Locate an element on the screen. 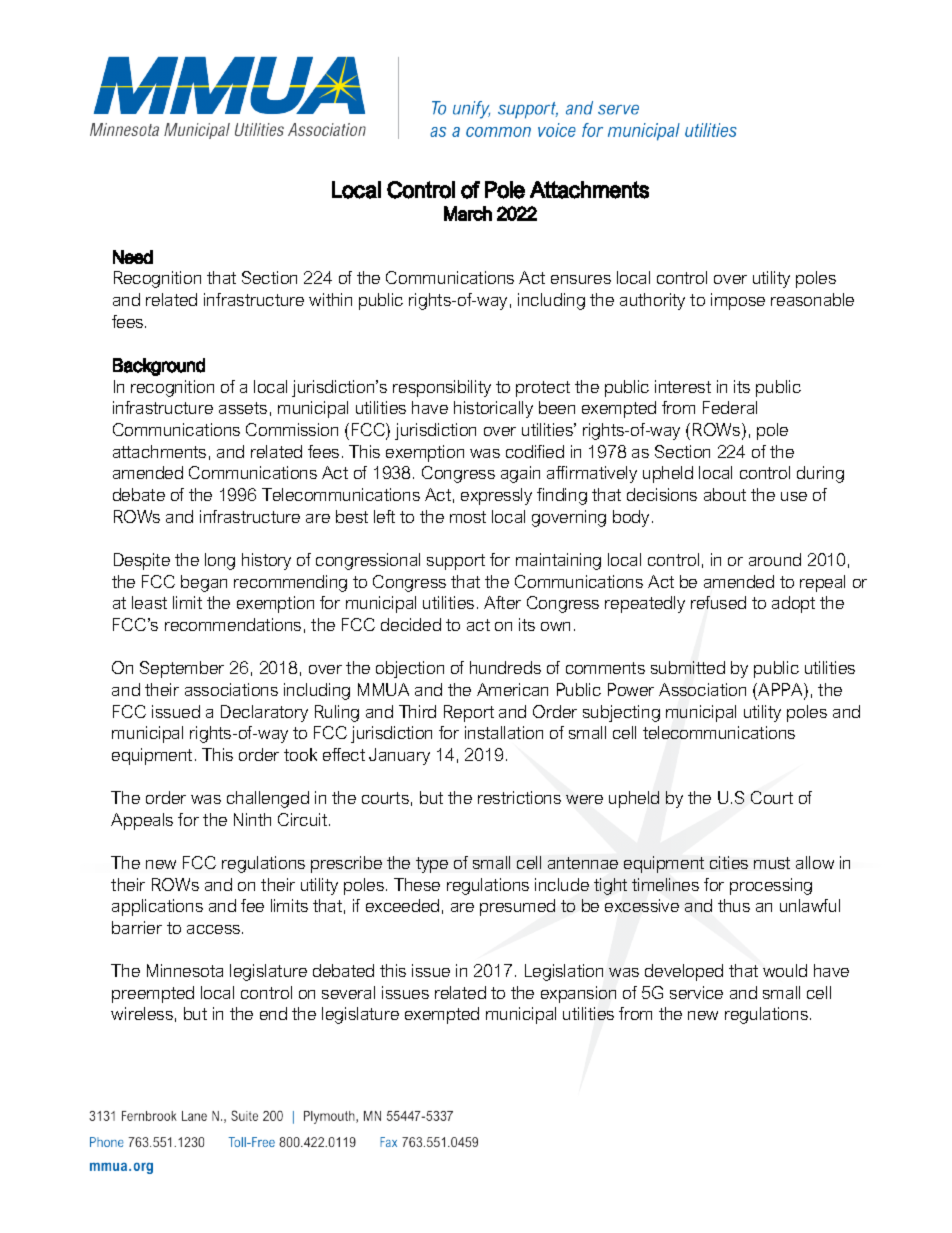  Minnesota is located at coordinates (185, 970).
